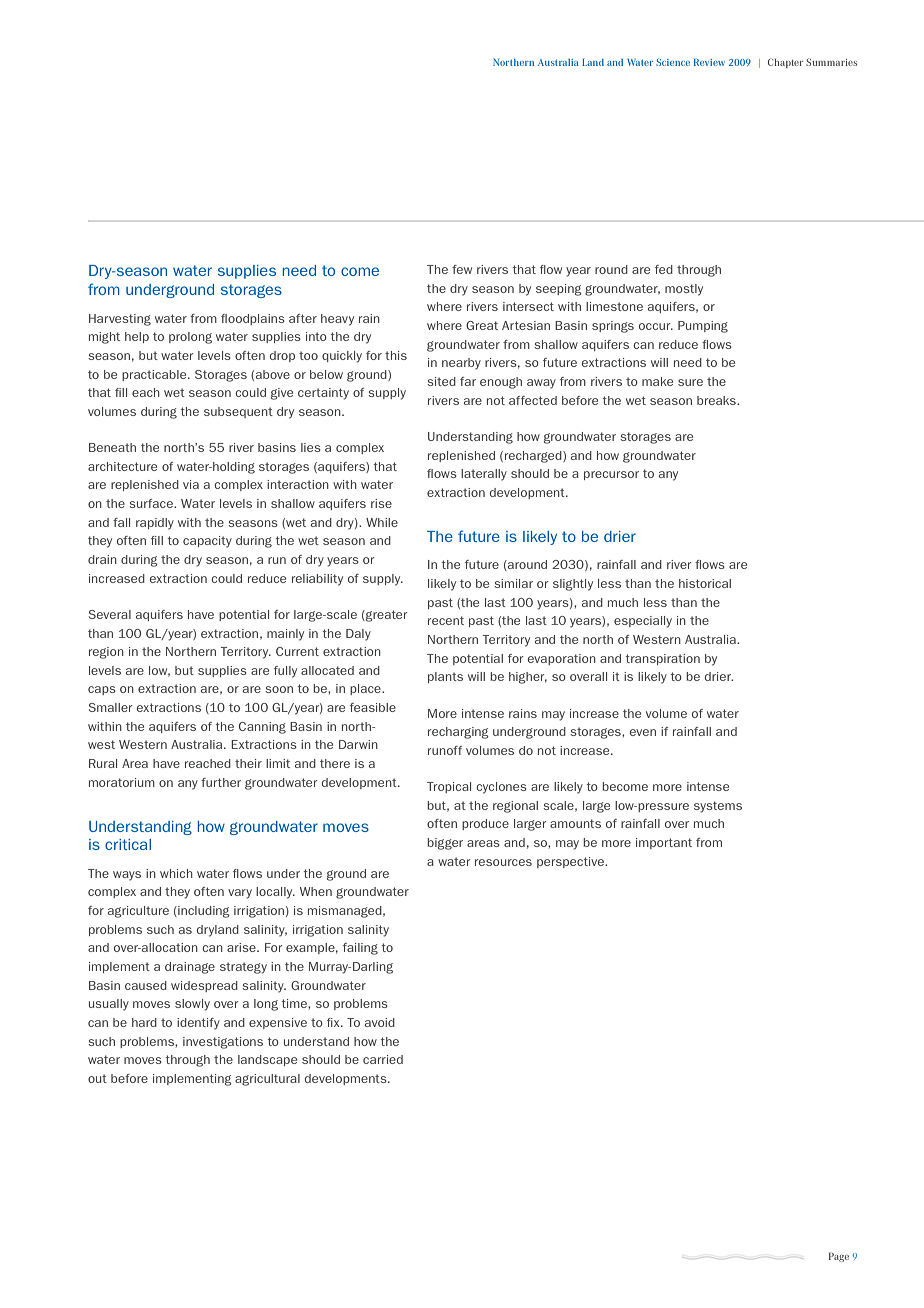 The width and height of the page is (924, 1308). I want to click on floodplains, so click(253, 319).
